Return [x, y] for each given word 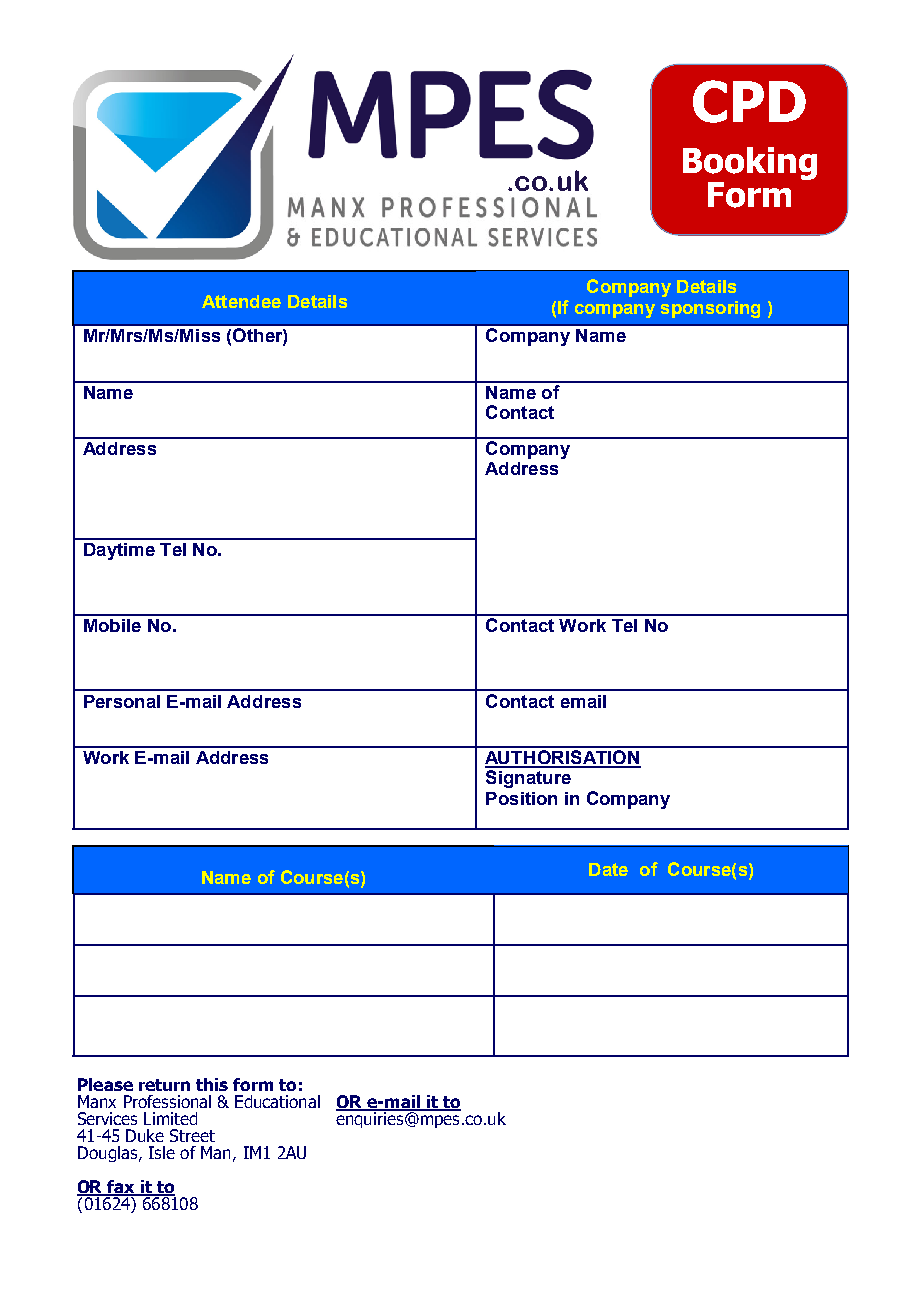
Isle [162, 1152]
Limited [170, 1118]
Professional [167, 1101]
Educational [277, 1101]
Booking [750, 165]
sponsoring [710, 309]
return [164, 1085]
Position [521, 798]
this [212, 1084]
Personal [122, 701]
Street [192, 1135]
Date [608, 869]
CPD [749, 101]
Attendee [241, 301]
